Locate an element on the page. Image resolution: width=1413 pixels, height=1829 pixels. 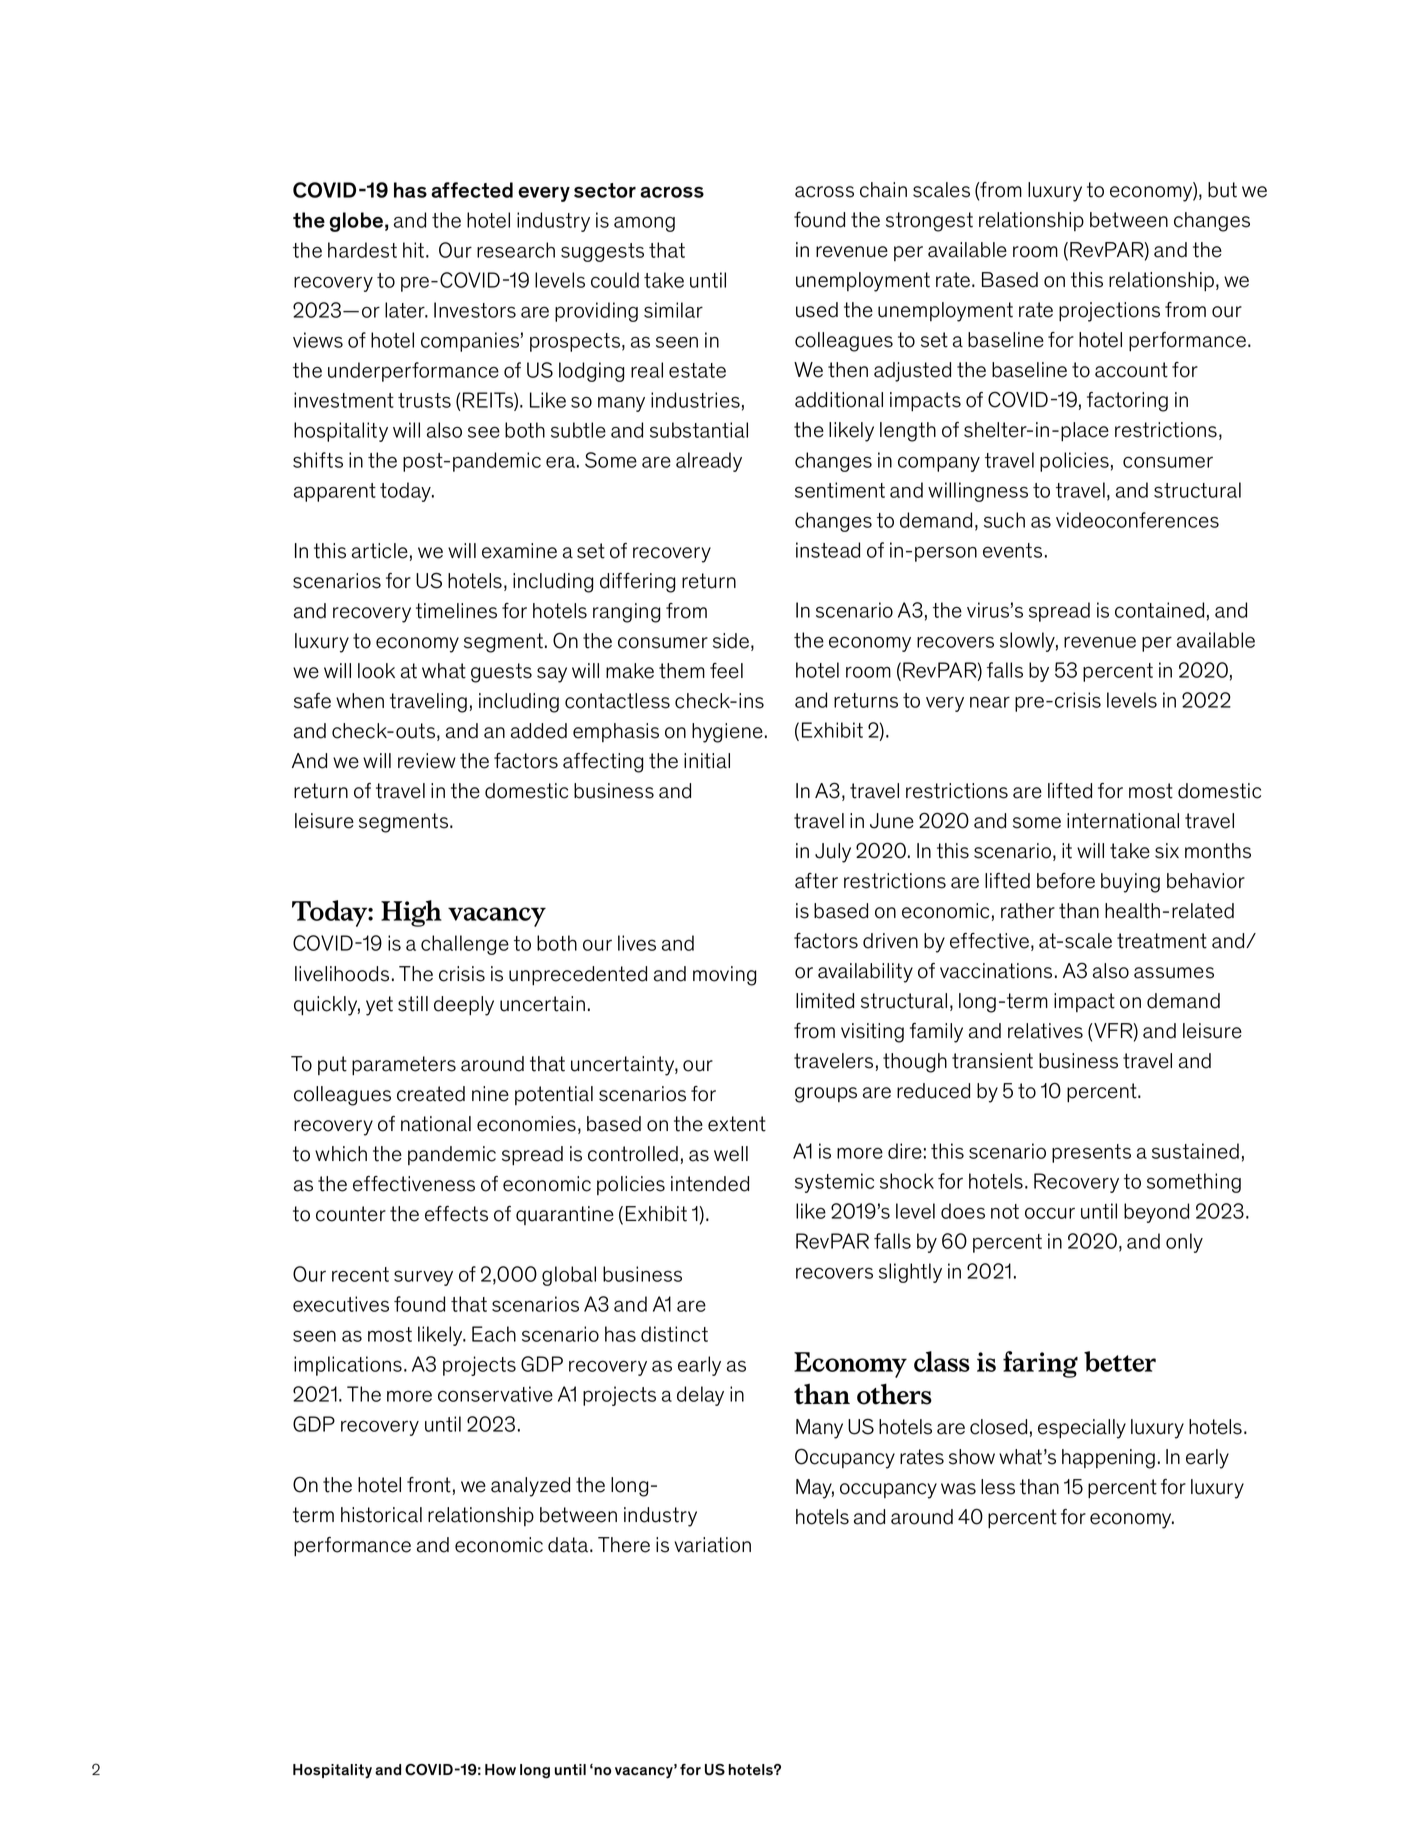
High is located at coordinates (411, 913).
